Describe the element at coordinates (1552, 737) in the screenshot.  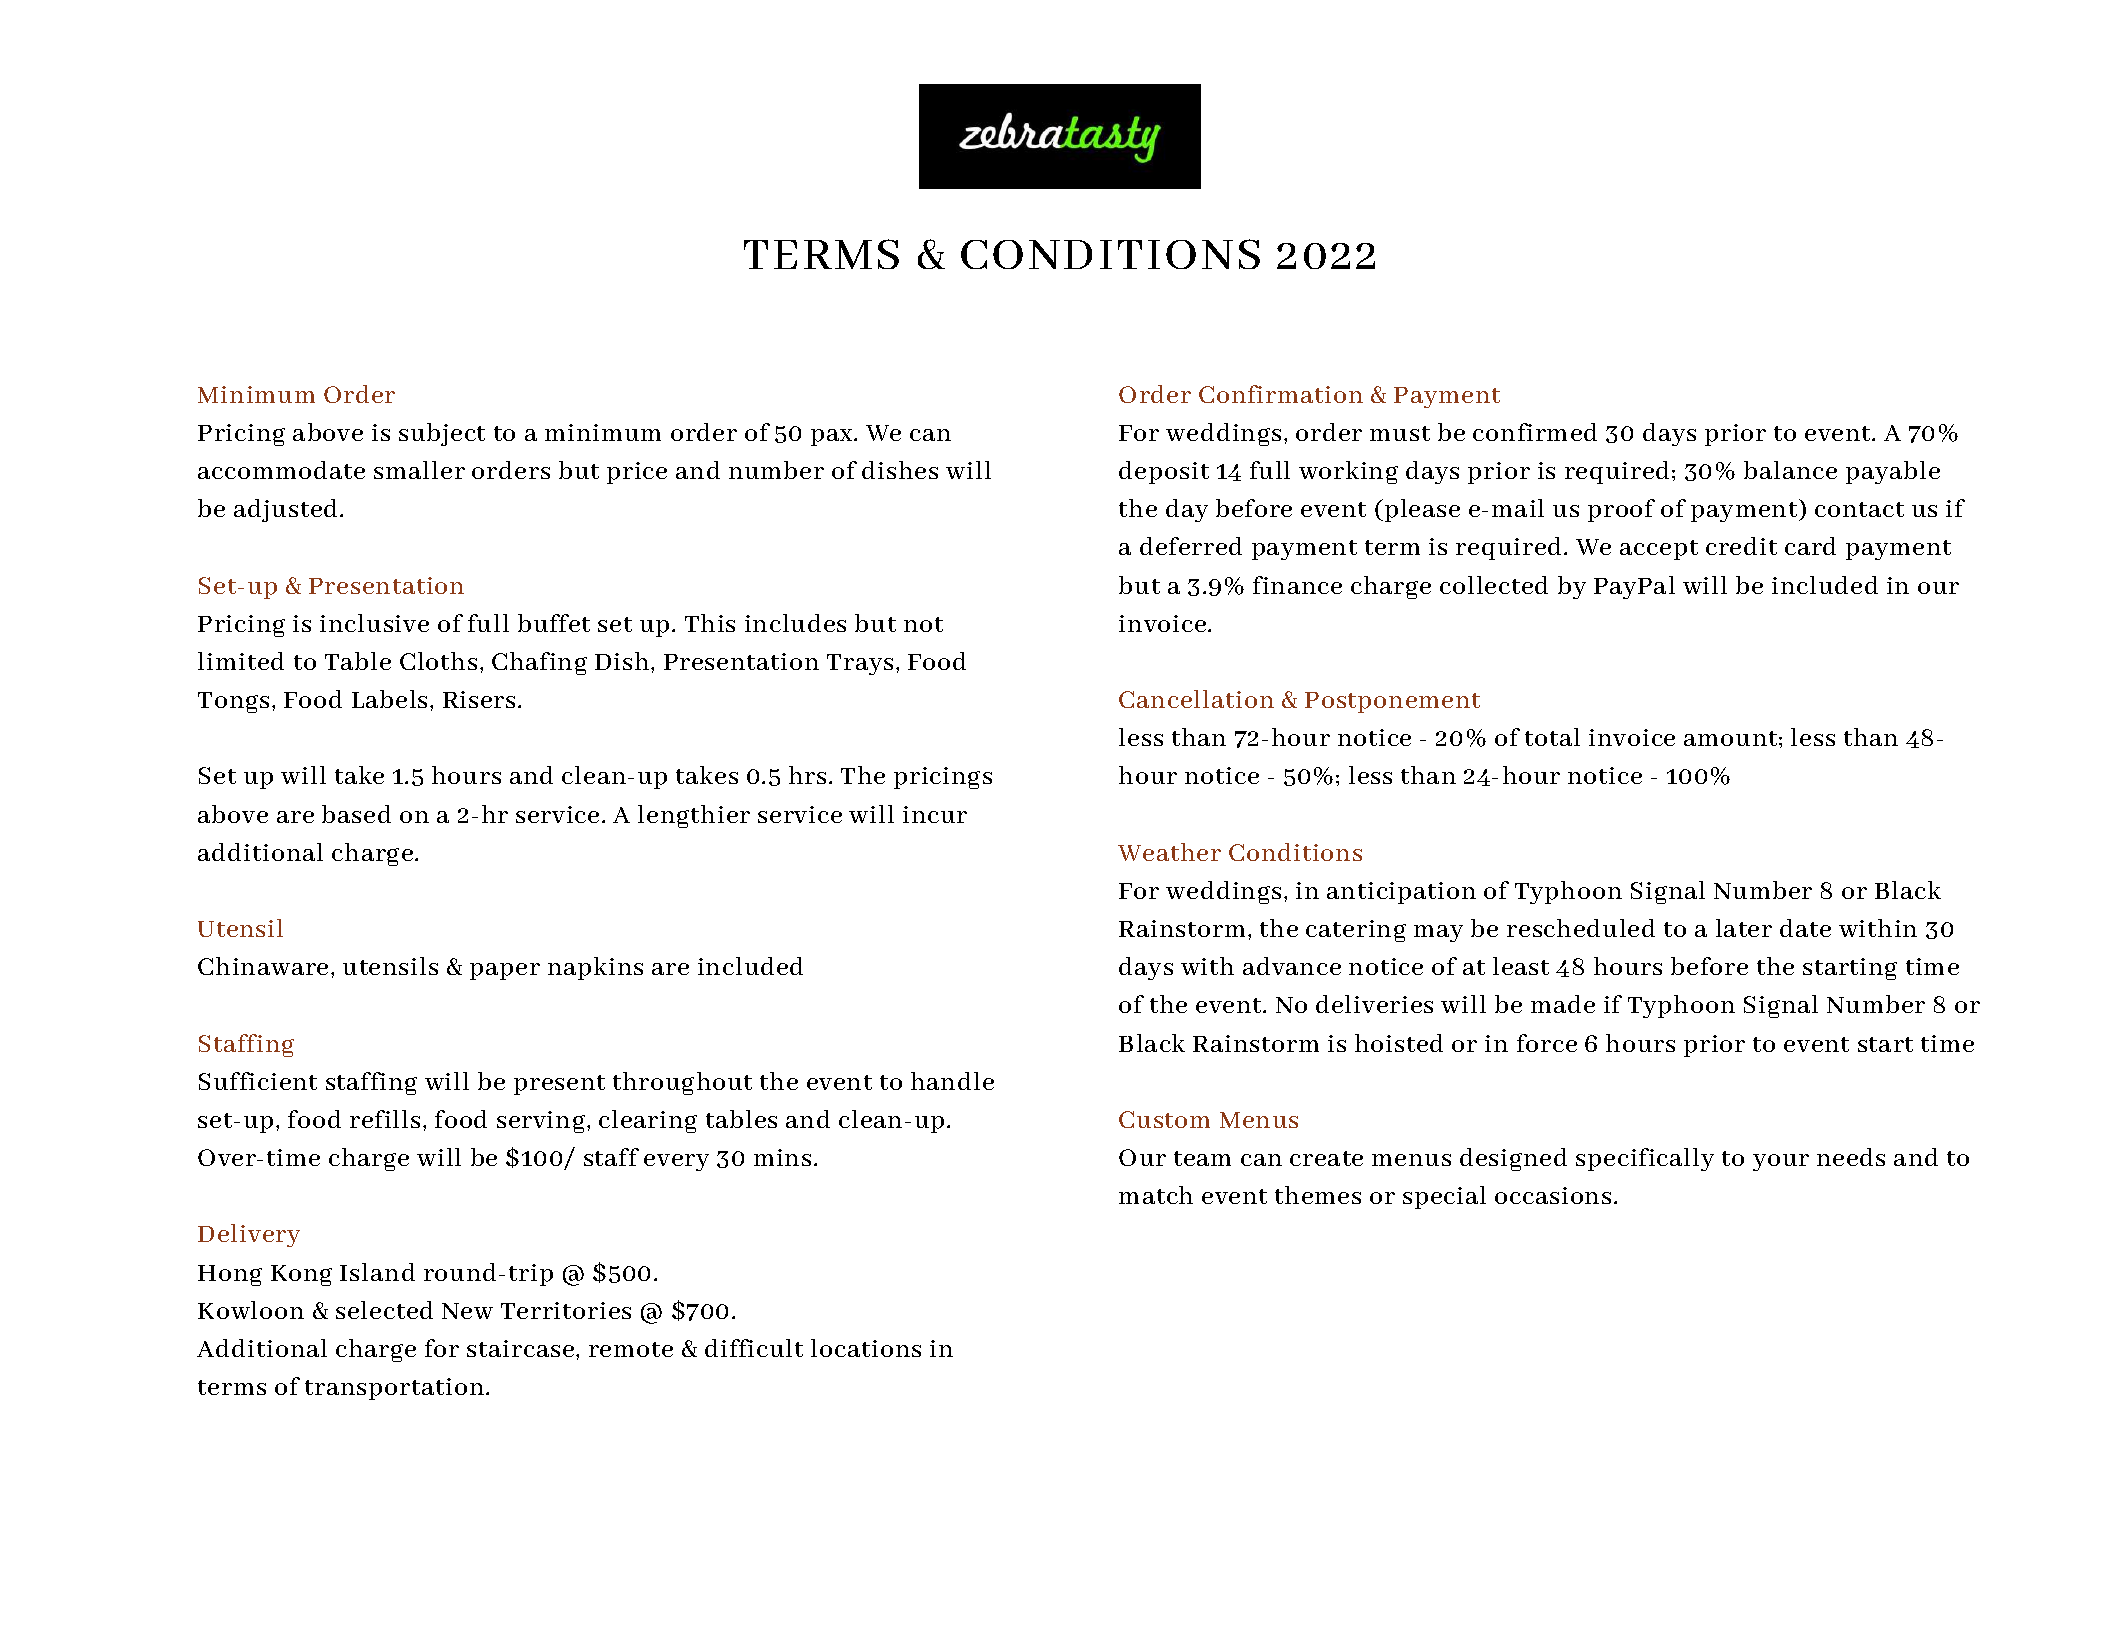
I see `total` at that location.
